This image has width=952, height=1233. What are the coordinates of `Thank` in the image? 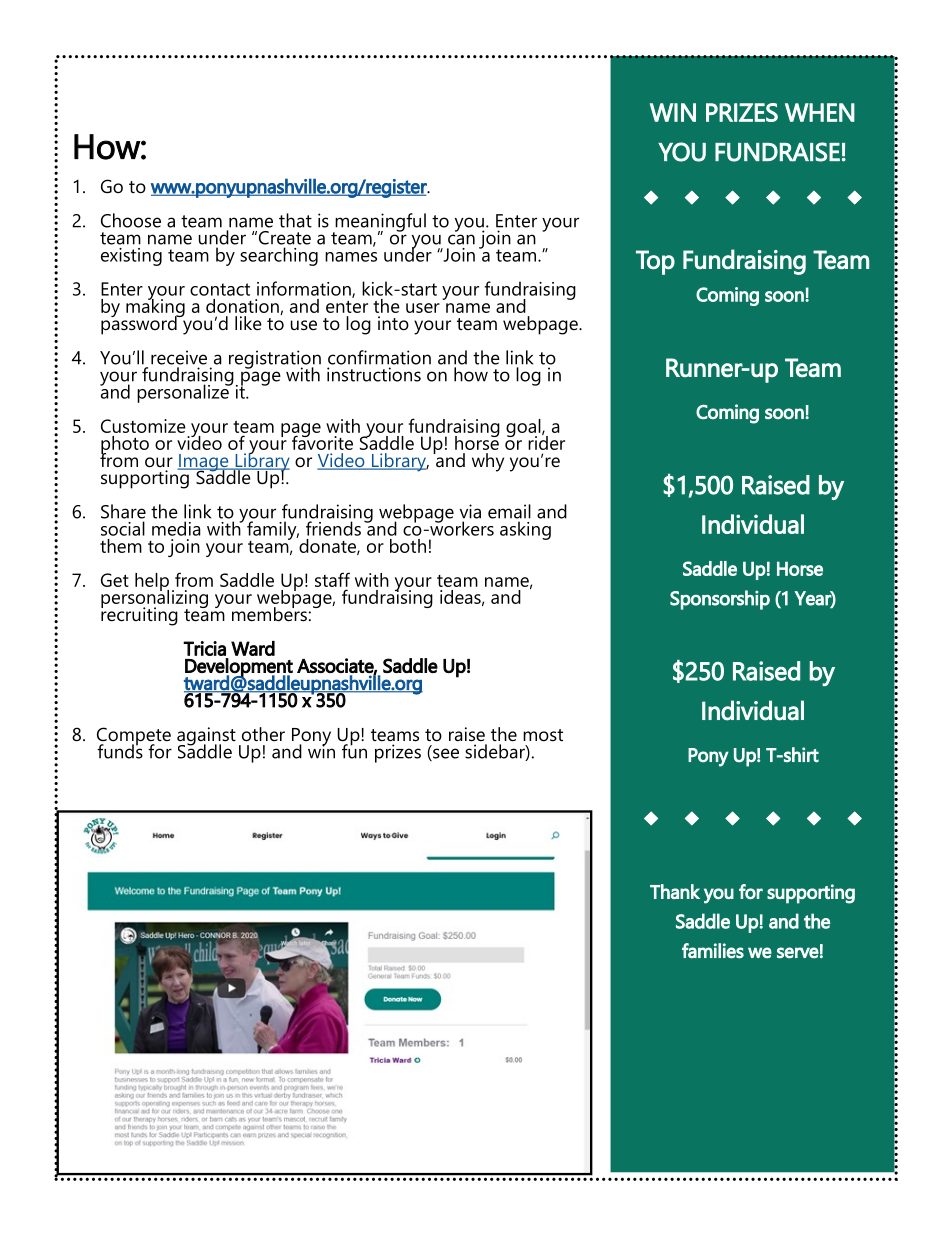 It's located at (675, 891).
